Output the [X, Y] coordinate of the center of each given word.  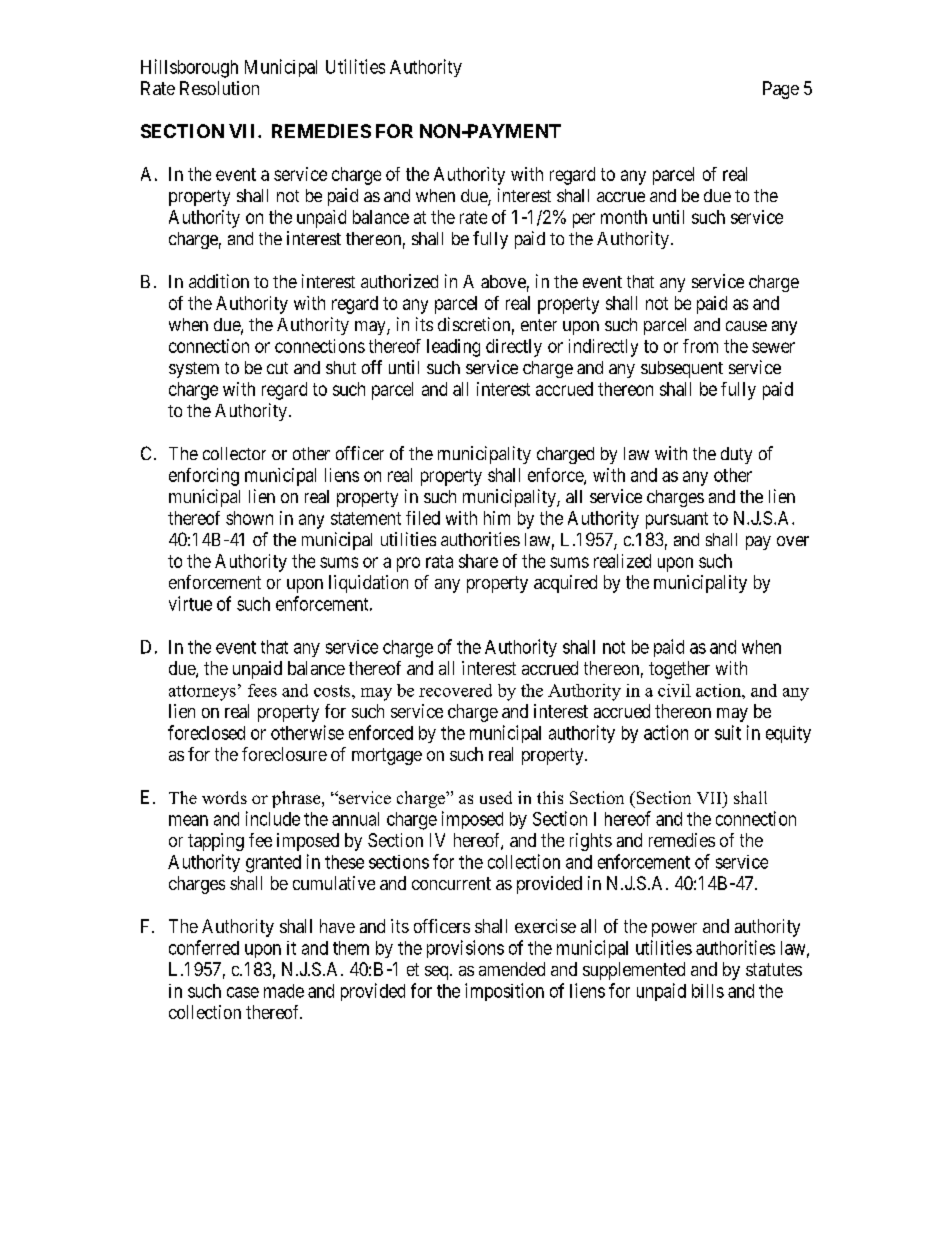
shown [249, 518]
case [243, 992]
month [624, 217]
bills [708, 991]
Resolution [219, 88]
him [497, 518]
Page [781, 90]
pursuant [677, 520]
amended [512, 969]
